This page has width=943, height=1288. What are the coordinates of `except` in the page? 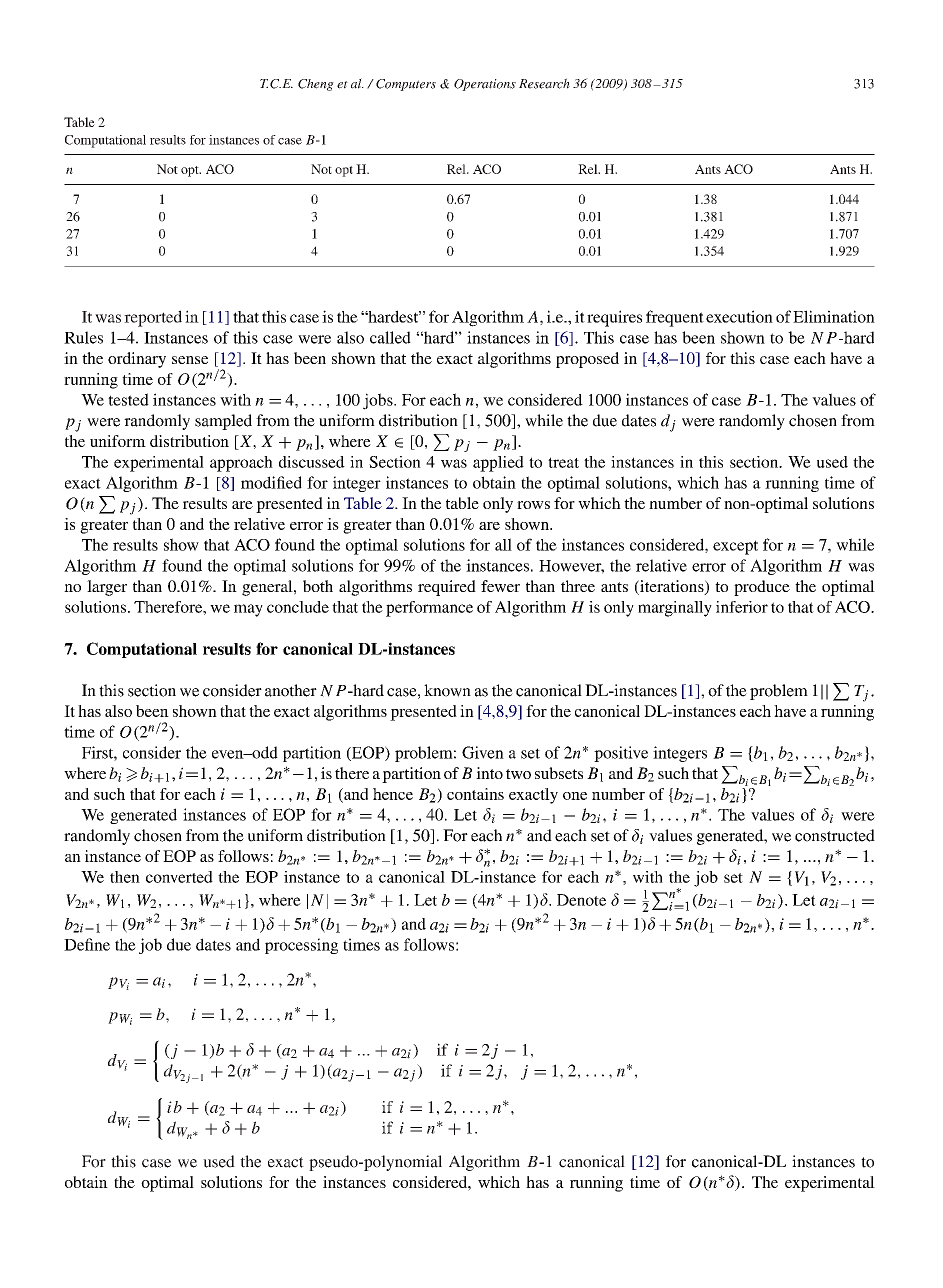 It's located at (735, 547).
